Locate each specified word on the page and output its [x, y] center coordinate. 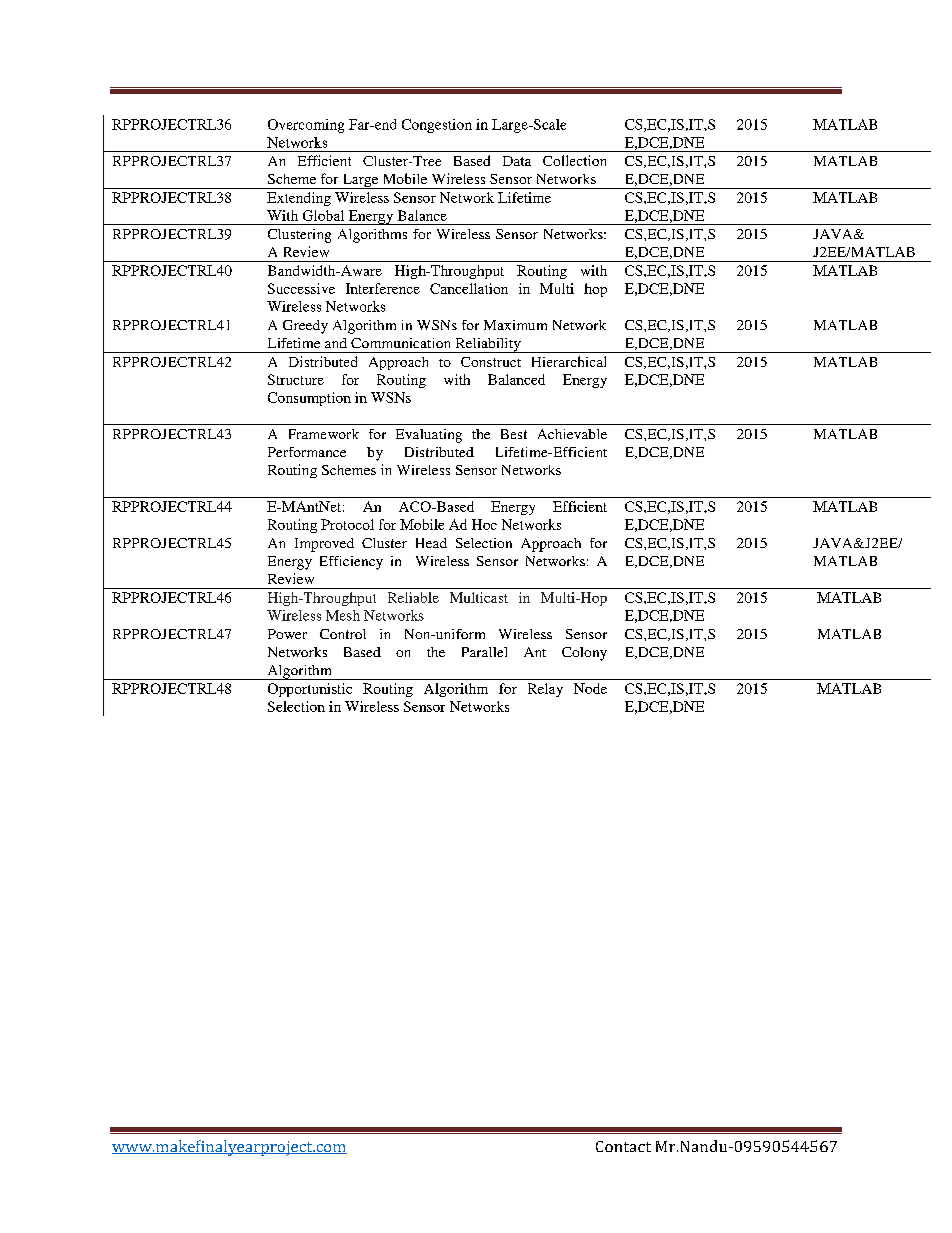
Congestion [437, 126]
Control [343, 634]
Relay [545, 690]
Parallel [484, 652]
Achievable [572, 434]
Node [590, 688]
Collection [574, 160]
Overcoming [306, 126]
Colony [584, 654]
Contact [623, 1146]
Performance [307, 452]
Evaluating [429, 436]
